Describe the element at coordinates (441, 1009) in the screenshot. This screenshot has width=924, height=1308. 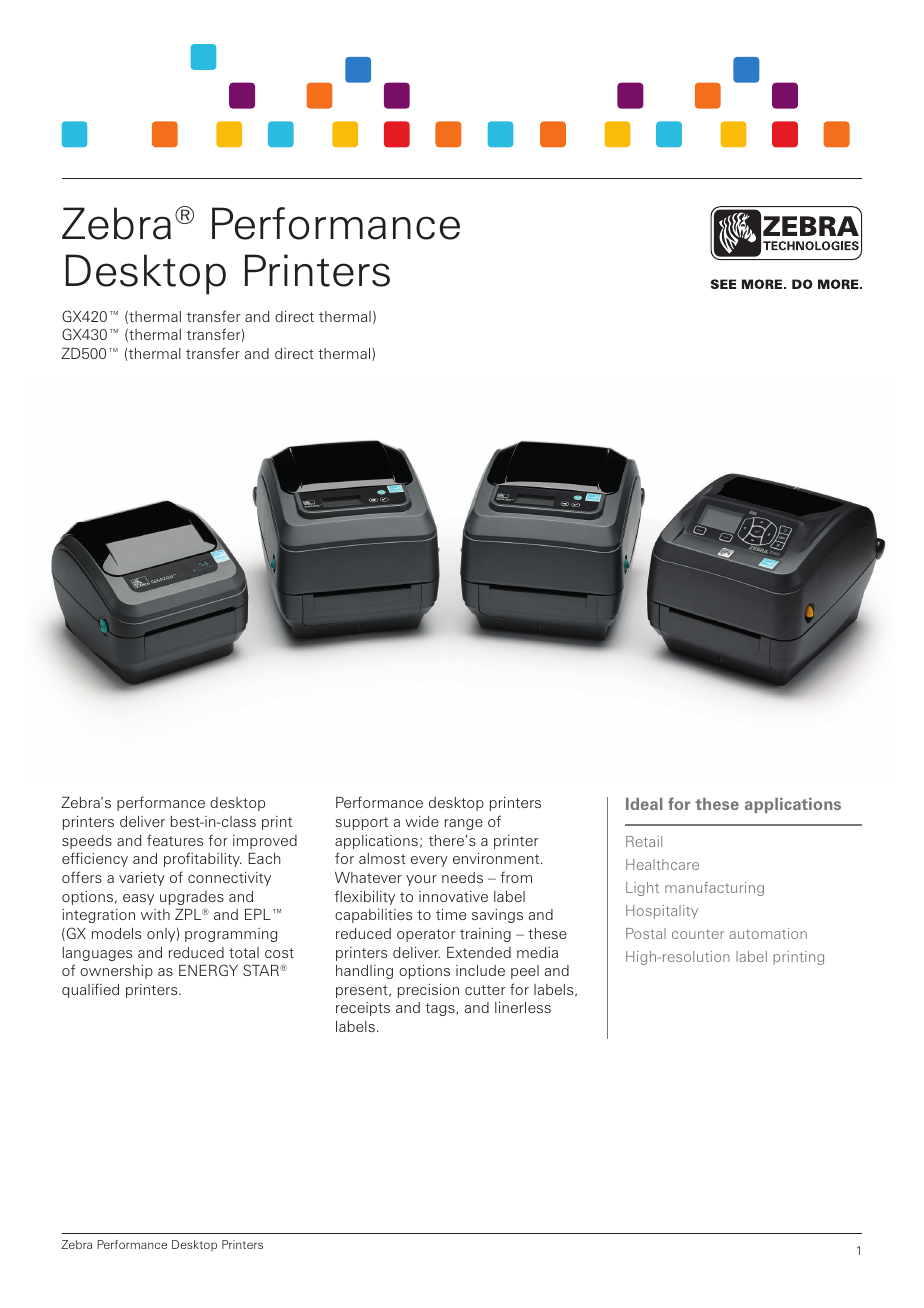
I see `tags` at that location.
